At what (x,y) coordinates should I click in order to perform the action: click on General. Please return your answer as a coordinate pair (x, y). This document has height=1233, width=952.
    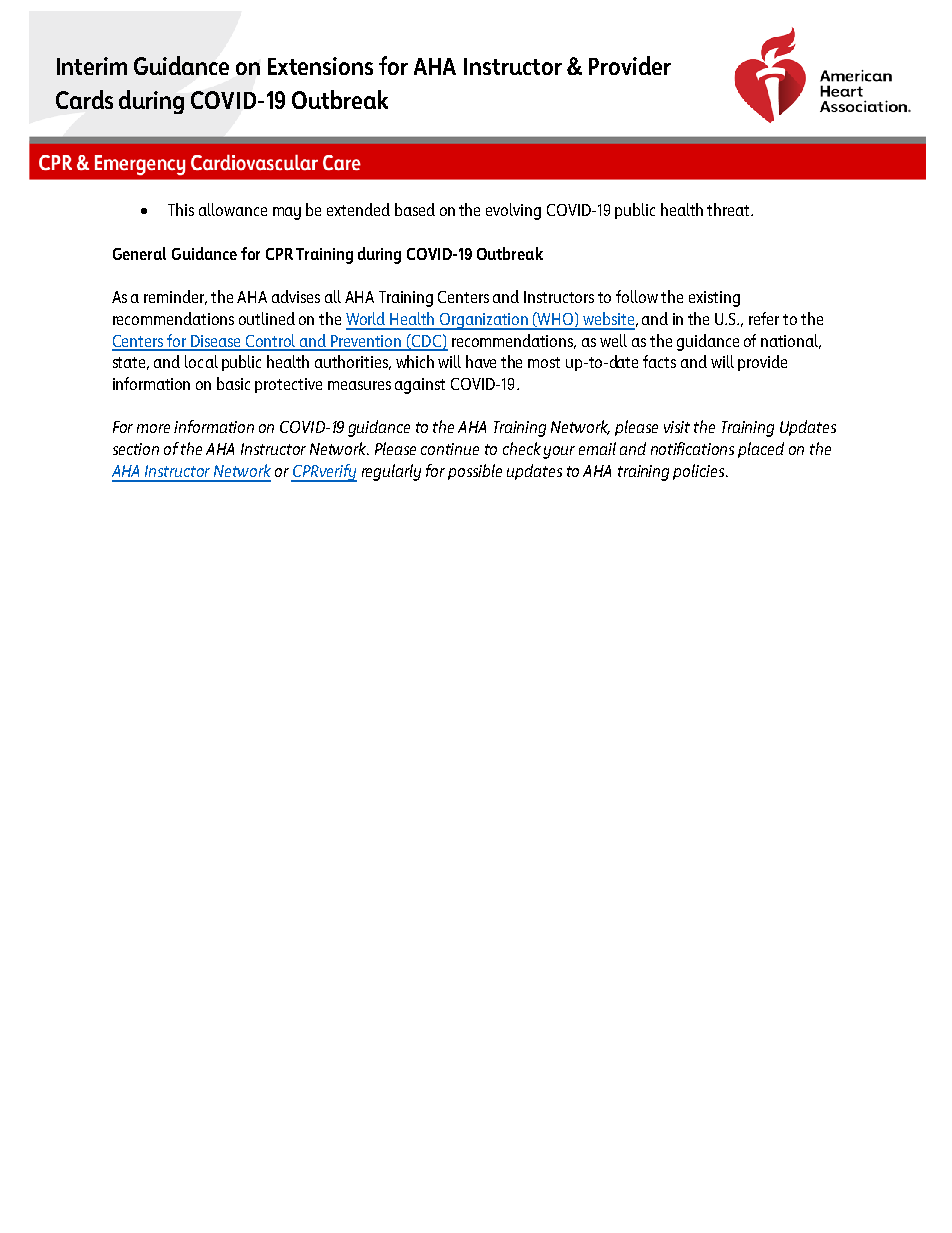
    Looking at the image, I should click on (139, 253).
